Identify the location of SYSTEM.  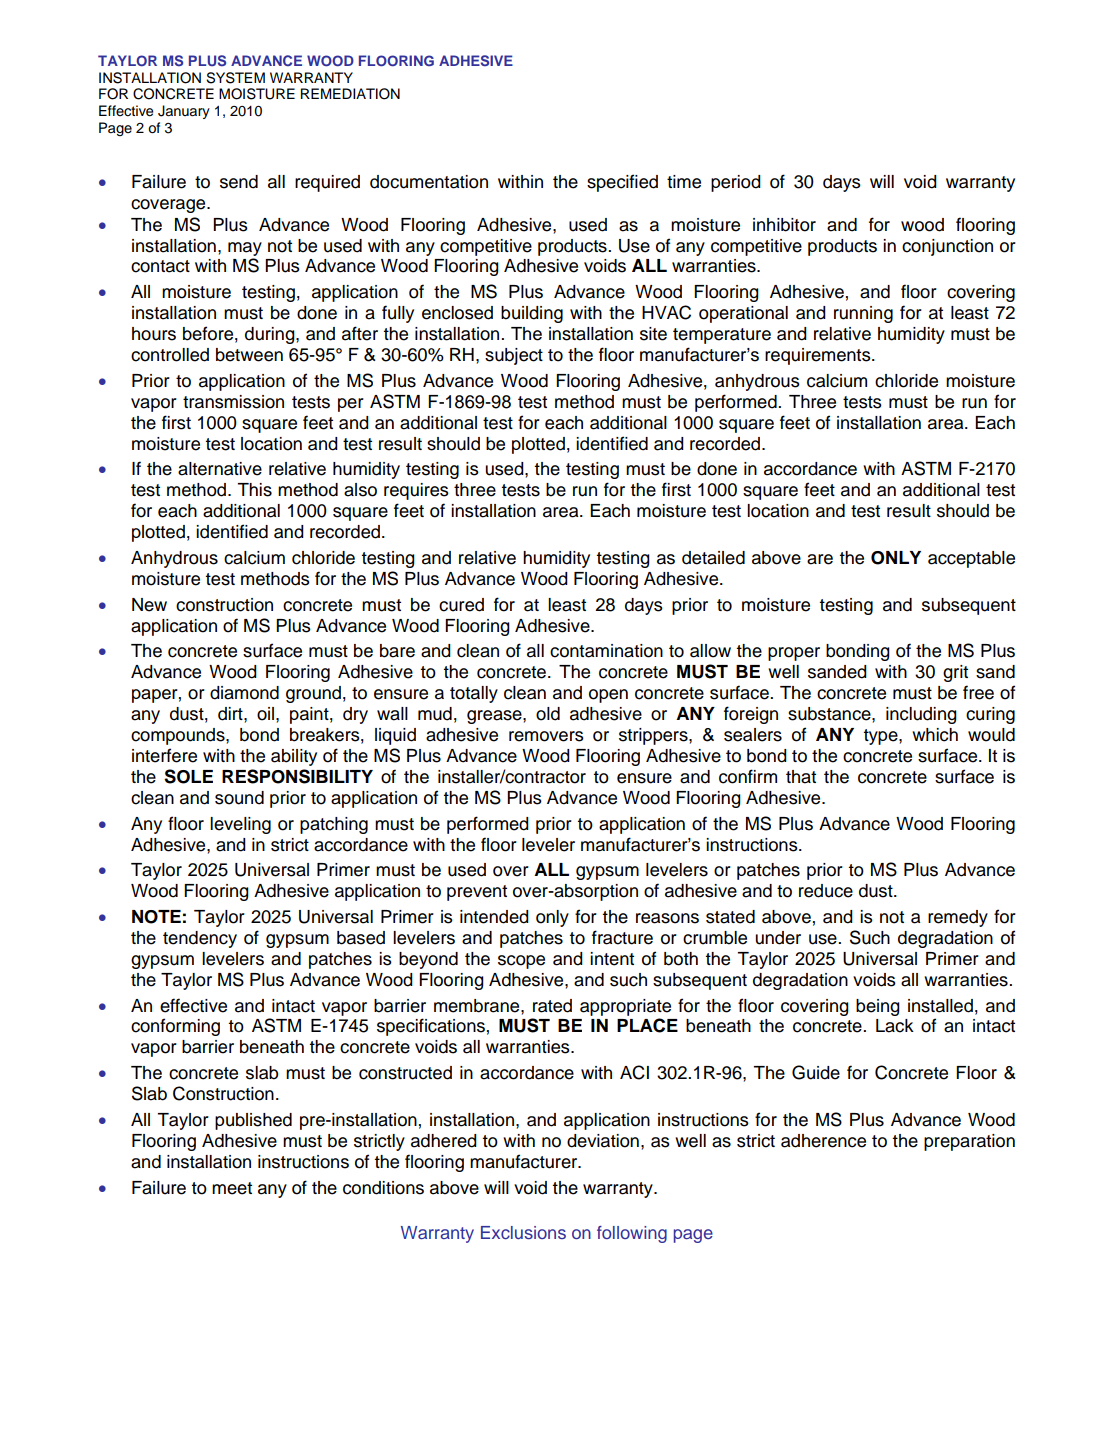
(235, 78).
